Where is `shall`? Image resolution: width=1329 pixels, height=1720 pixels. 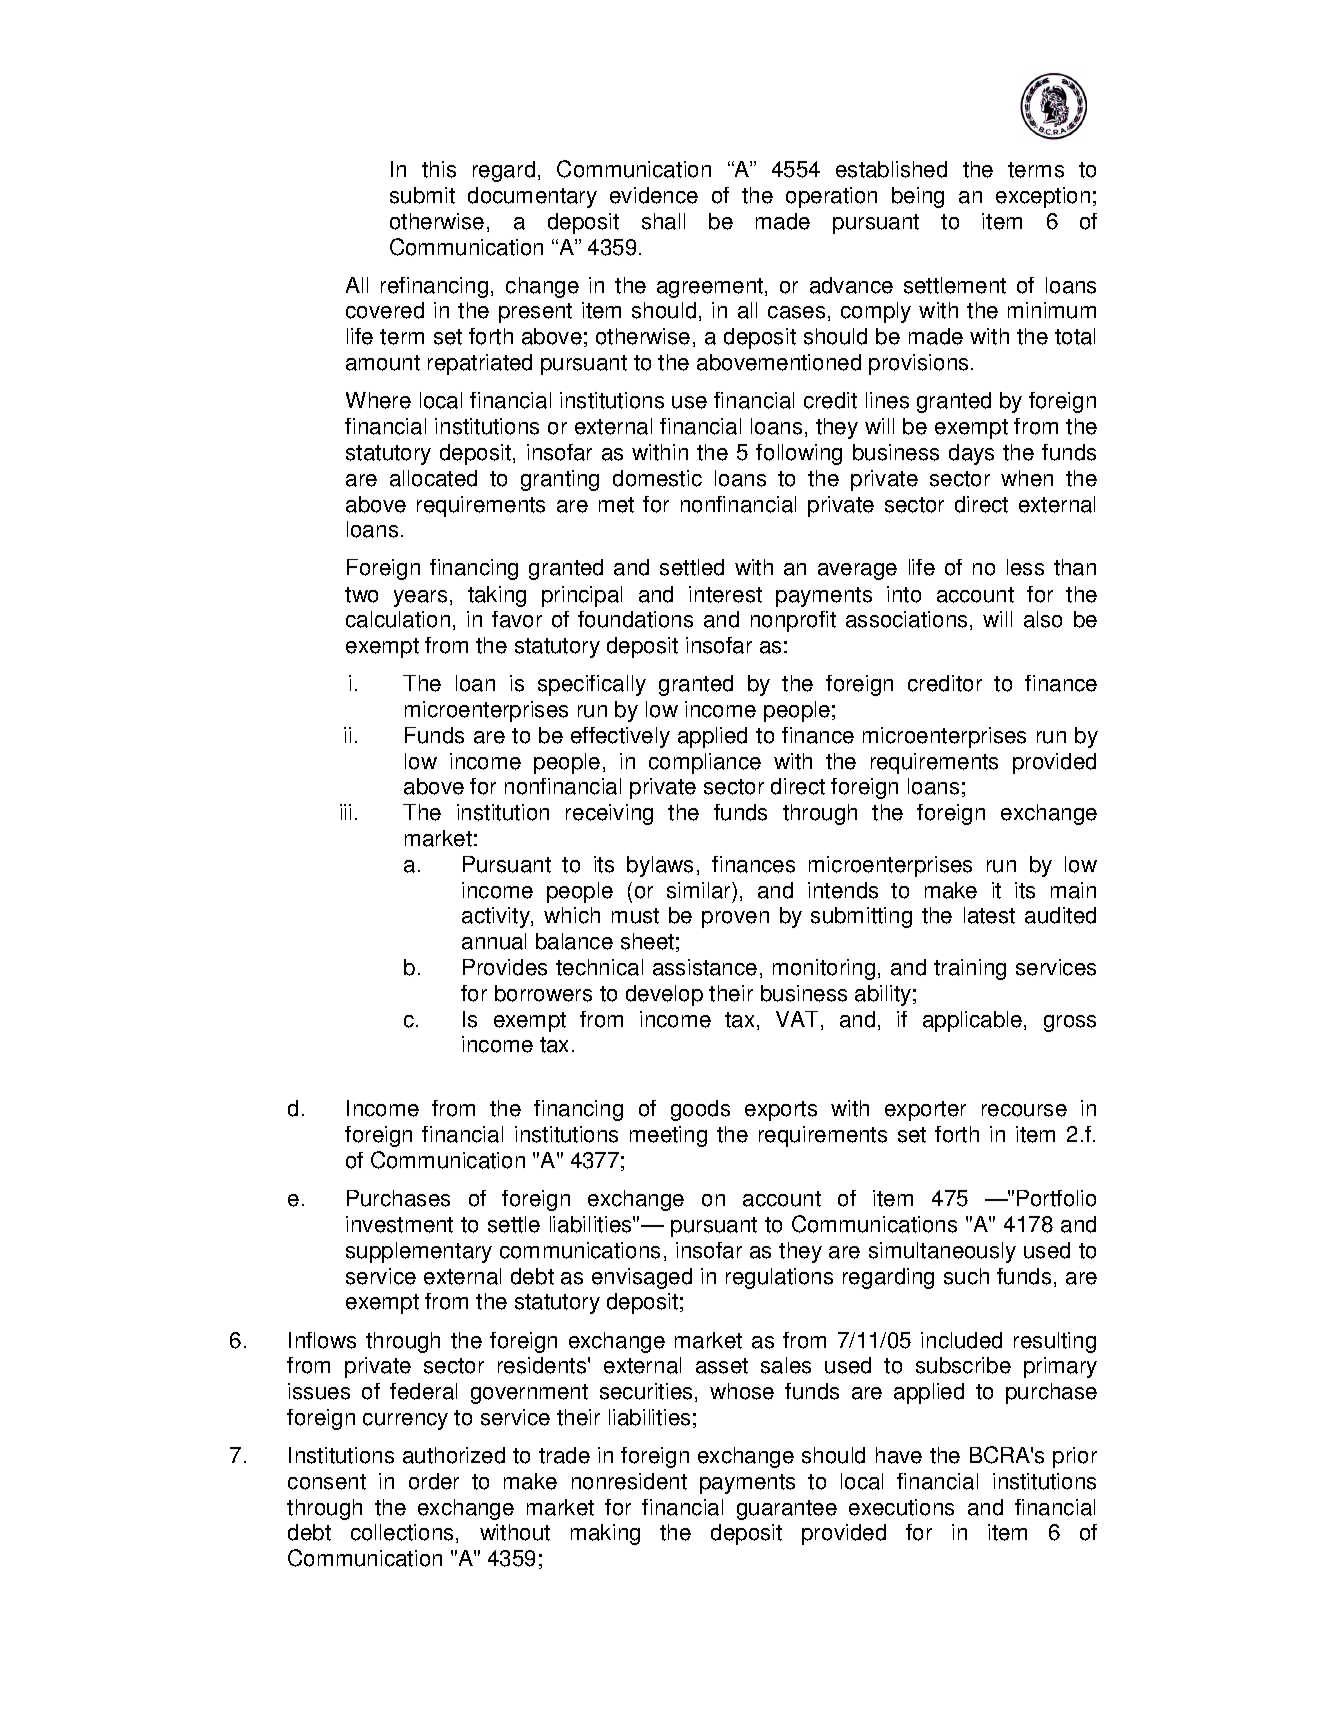 shall is located at coordinates (663, 221).
